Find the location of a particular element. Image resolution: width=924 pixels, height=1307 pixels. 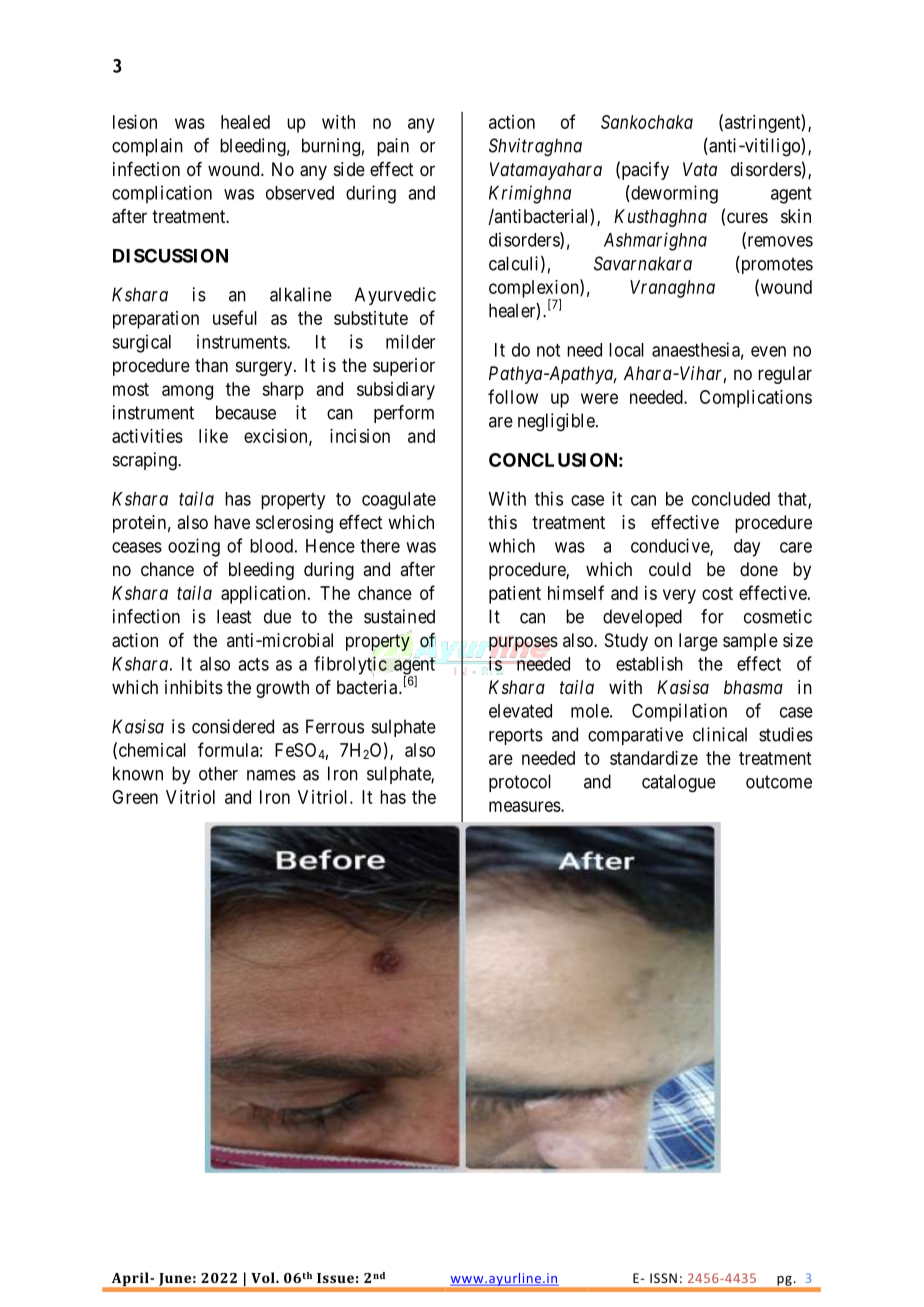

elevated is located at coordinates (520, 711).
